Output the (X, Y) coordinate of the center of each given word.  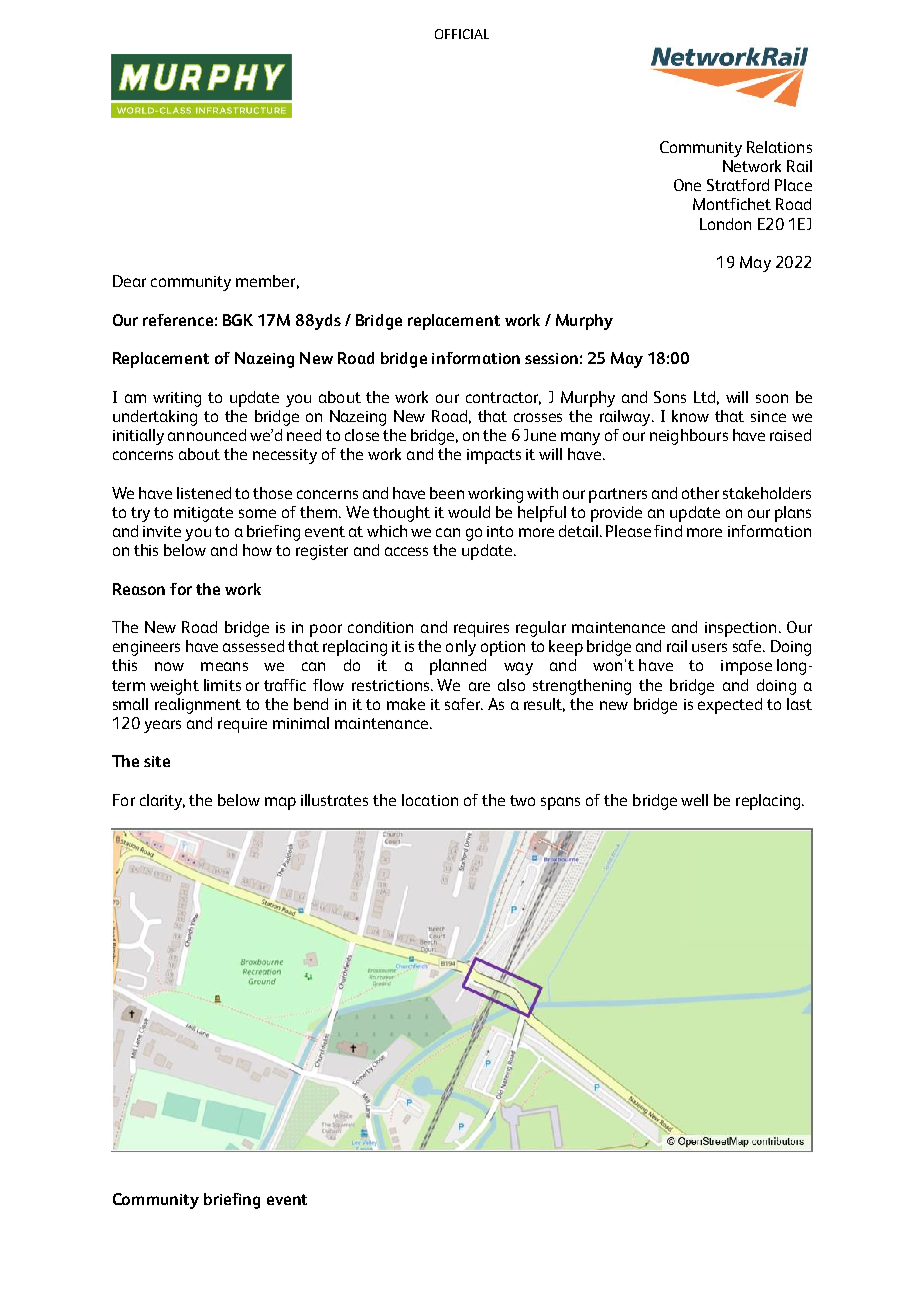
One (687, 185)
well (694, 800)
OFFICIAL (462, 34)
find (668, 531)
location (430, 800)
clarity (162, 802)
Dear (129, 281)
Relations (779, 147)
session (551, 358)
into (500, 531)
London (725, 224)
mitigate (203, 514)
